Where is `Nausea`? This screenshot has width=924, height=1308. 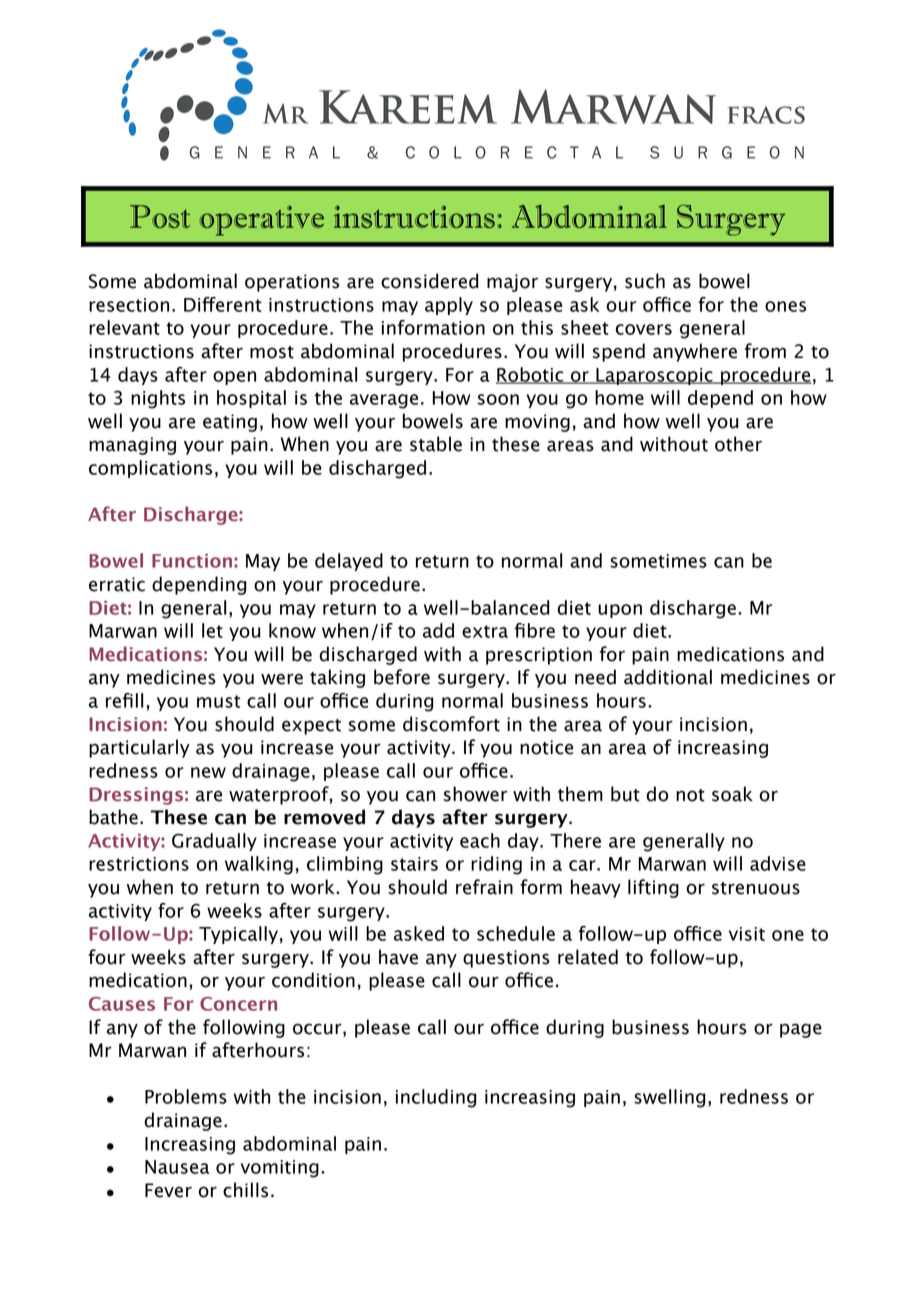 Nausea is located at coordinates (177, 1167).
